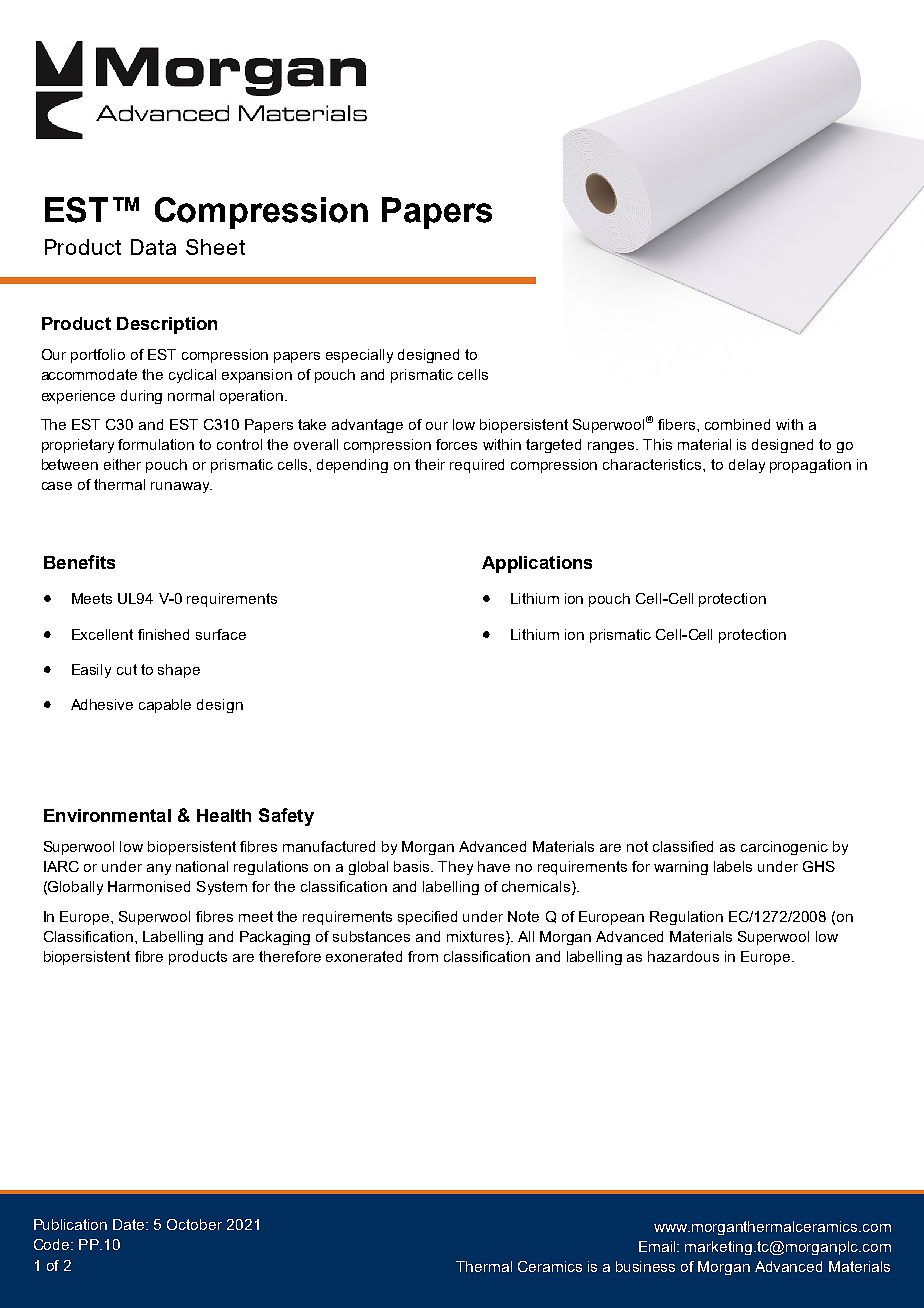 Image resolution: width=924 pixels, height=1308 pixels. What do you see at coordinates (737, 424) in the page?
I see `combined` at bounding box center [737, 424].
